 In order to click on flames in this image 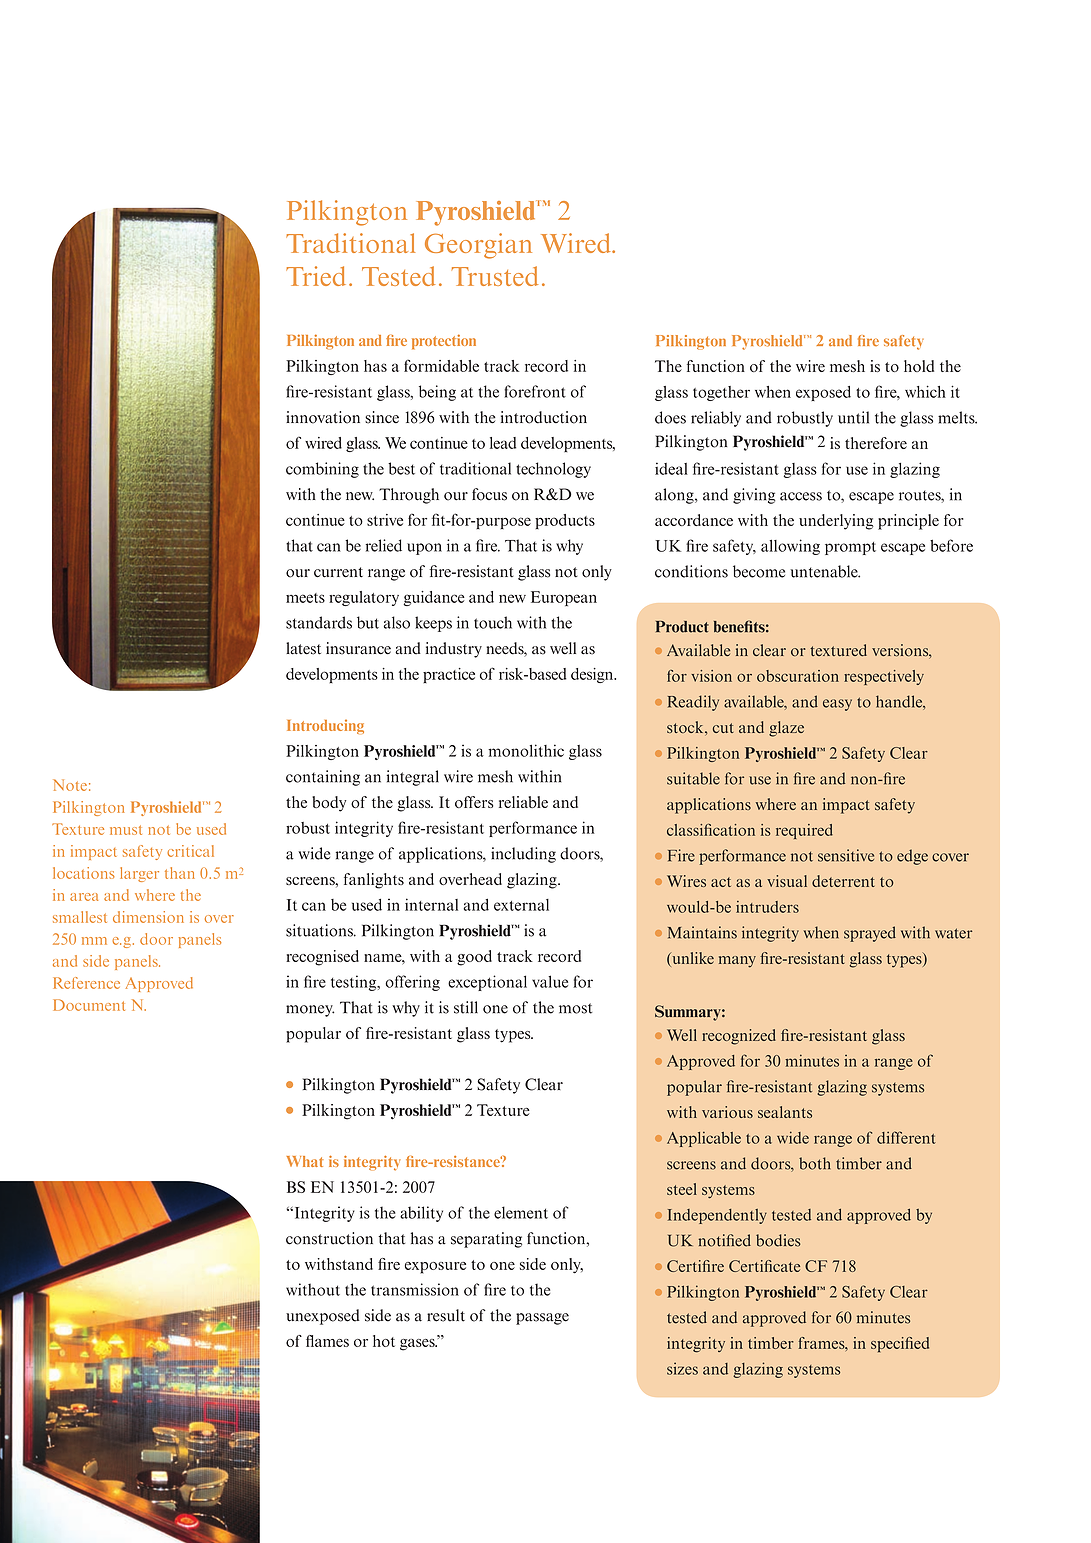, I will do `click(327, 1341)`.
